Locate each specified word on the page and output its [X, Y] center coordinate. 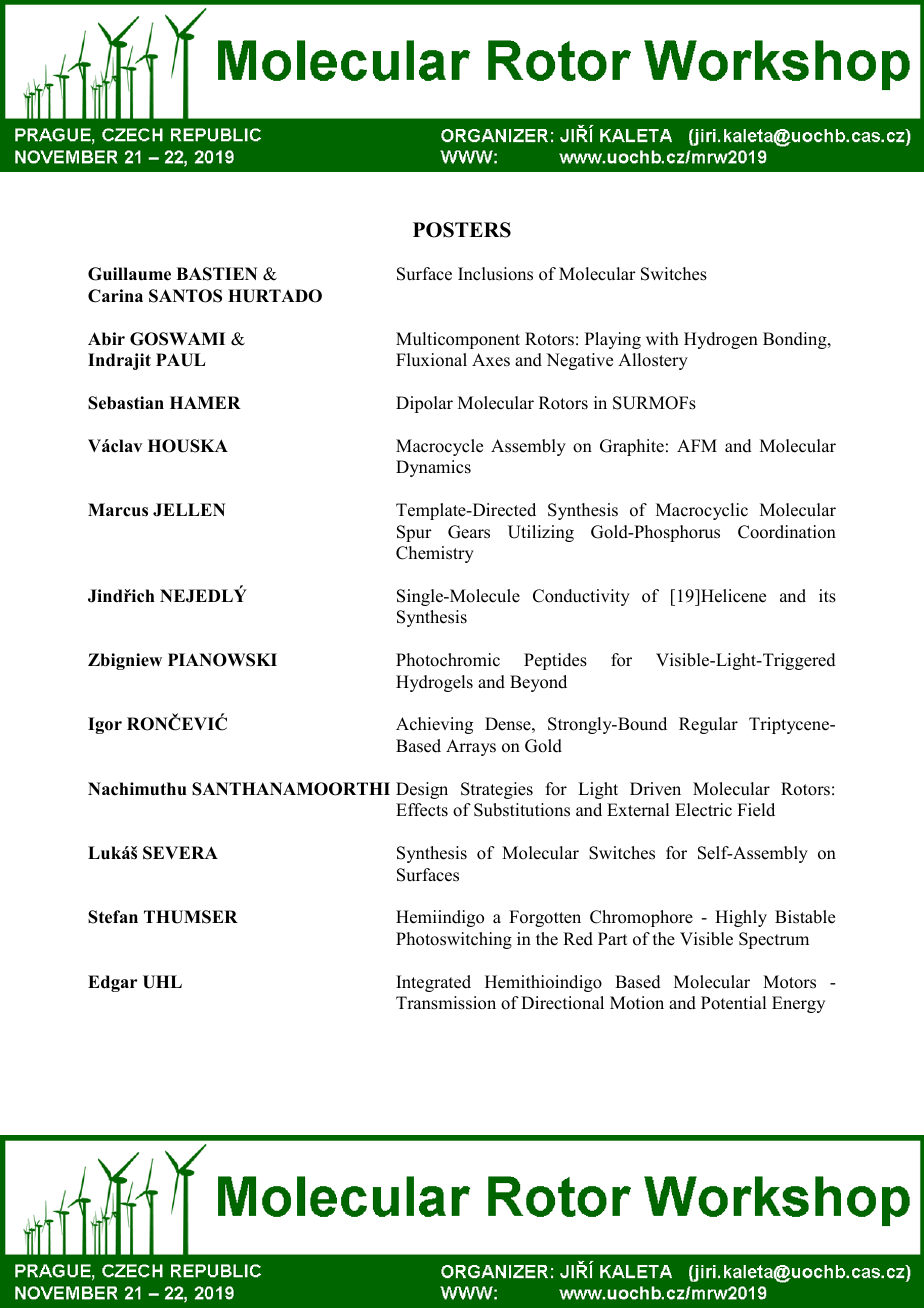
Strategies [497, 790]
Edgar [113, 983]
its [827, 596]
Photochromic [448, 660]
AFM [697, 445]
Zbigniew [125, 661]
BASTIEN [216, 274]
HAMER [205, 402]
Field [756, 810]
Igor [105, 725]
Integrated [433, 983]
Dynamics [433, 468]
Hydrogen [721, 340]
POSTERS [462, 230]
